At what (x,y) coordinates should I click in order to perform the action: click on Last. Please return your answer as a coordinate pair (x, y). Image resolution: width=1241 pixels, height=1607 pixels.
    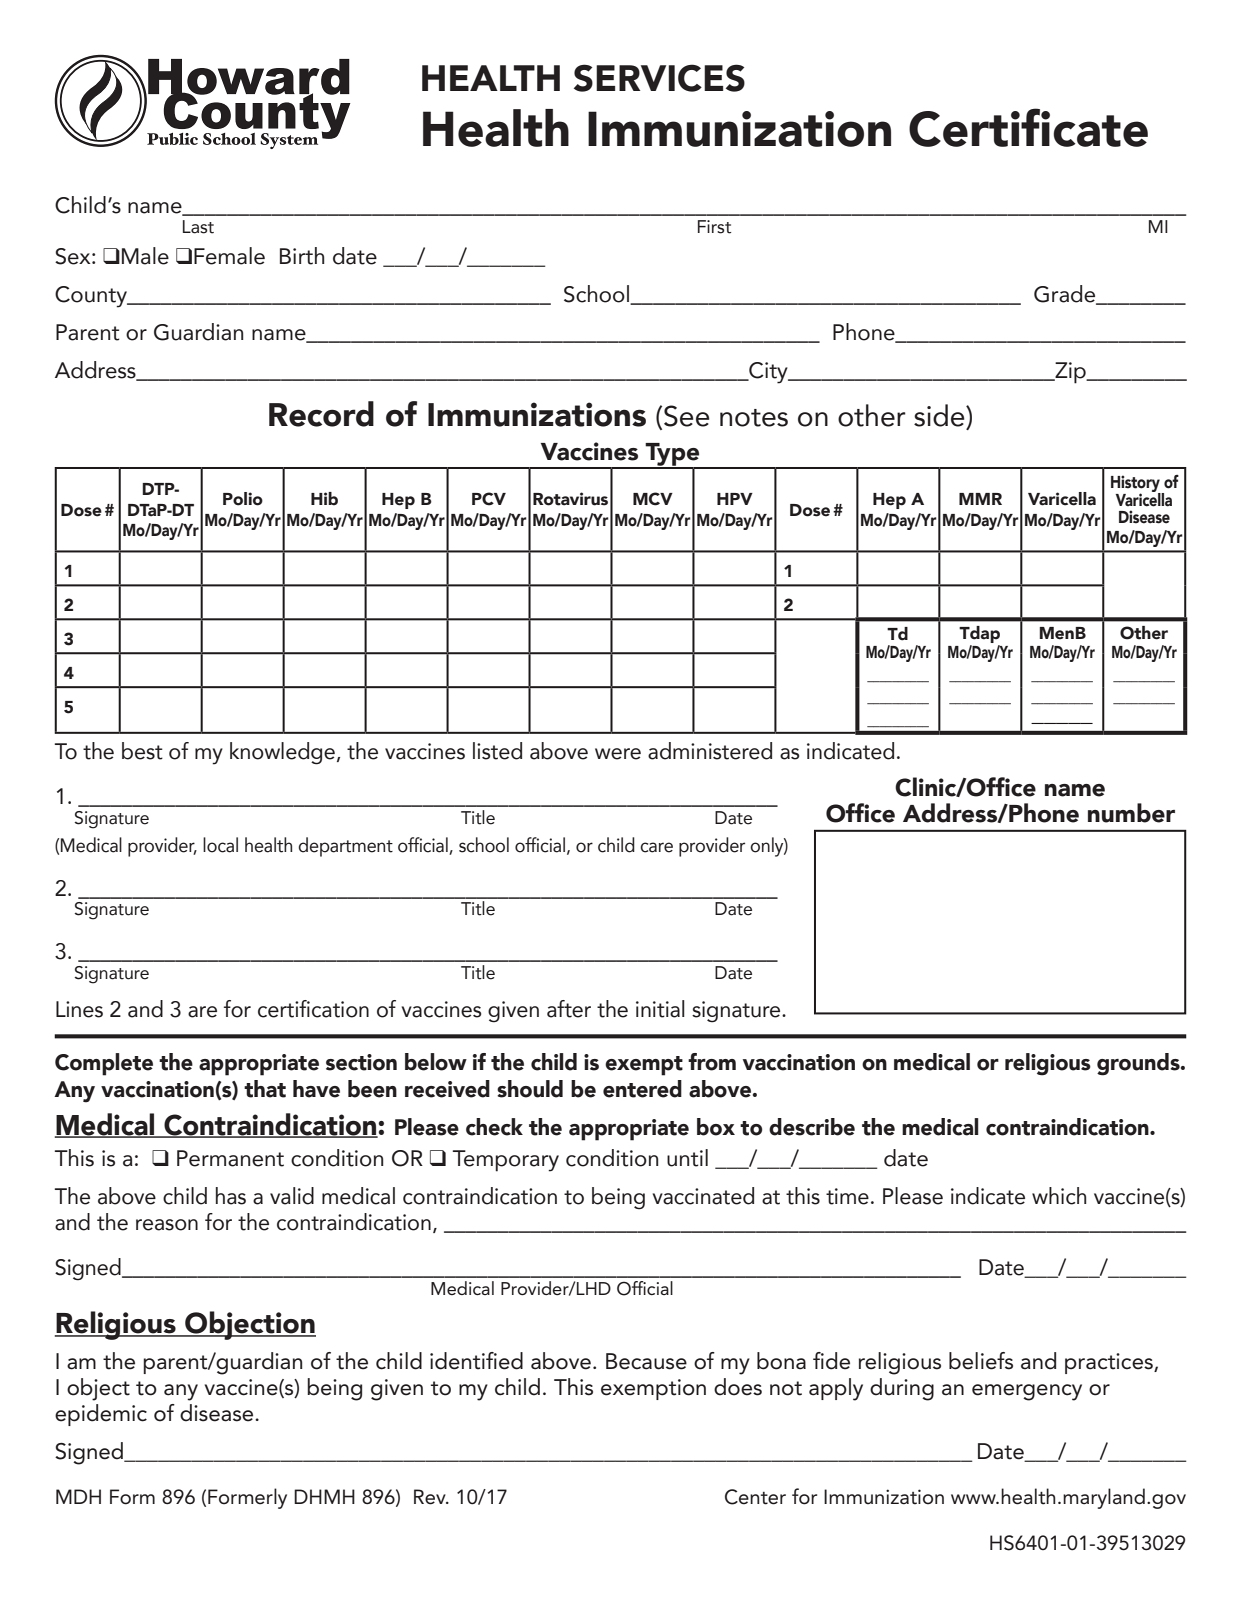
    Looking at the image, I should click on (198, 227).
